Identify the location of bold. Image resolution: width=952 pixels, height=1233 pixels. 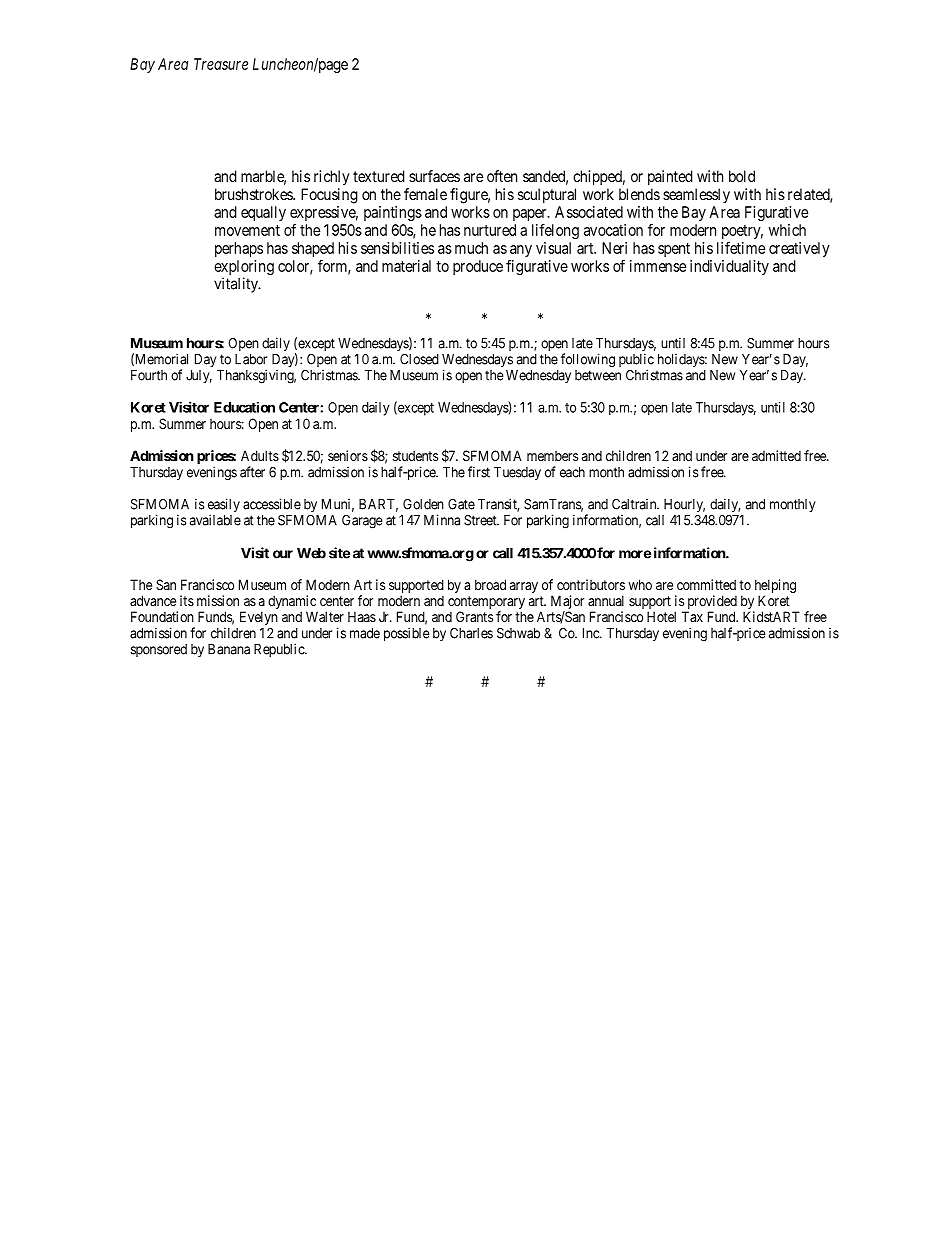
(742, 176).
